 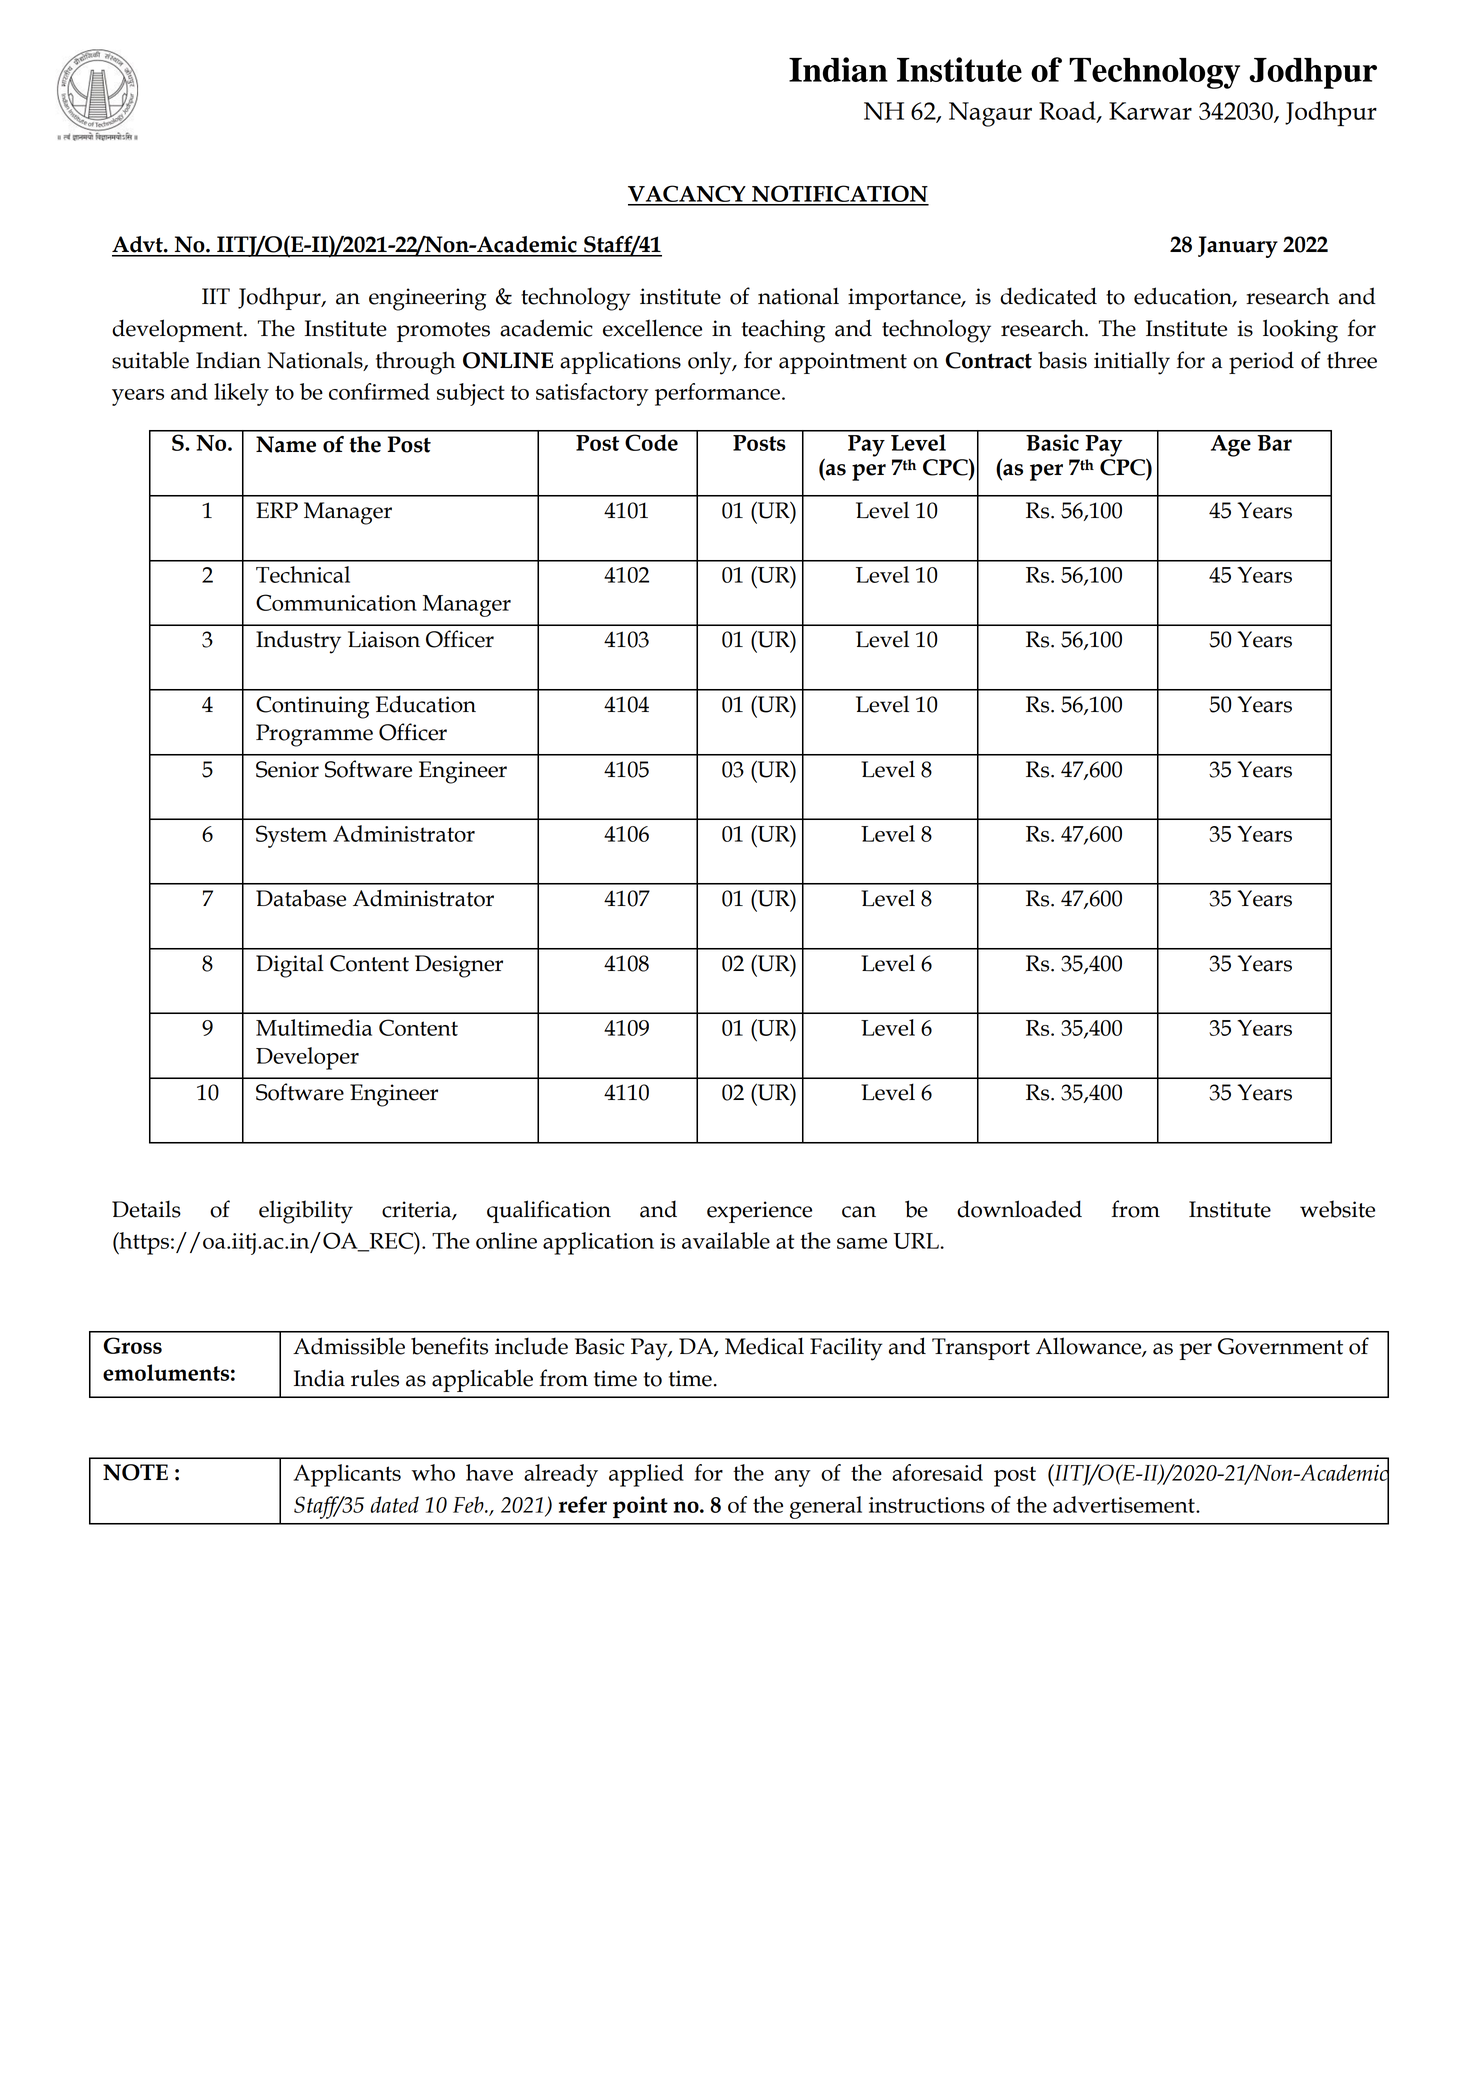 What do you see at coordinates (1337, 1209) in the image?
I see `website` at bounding box center [1337, 1209].
